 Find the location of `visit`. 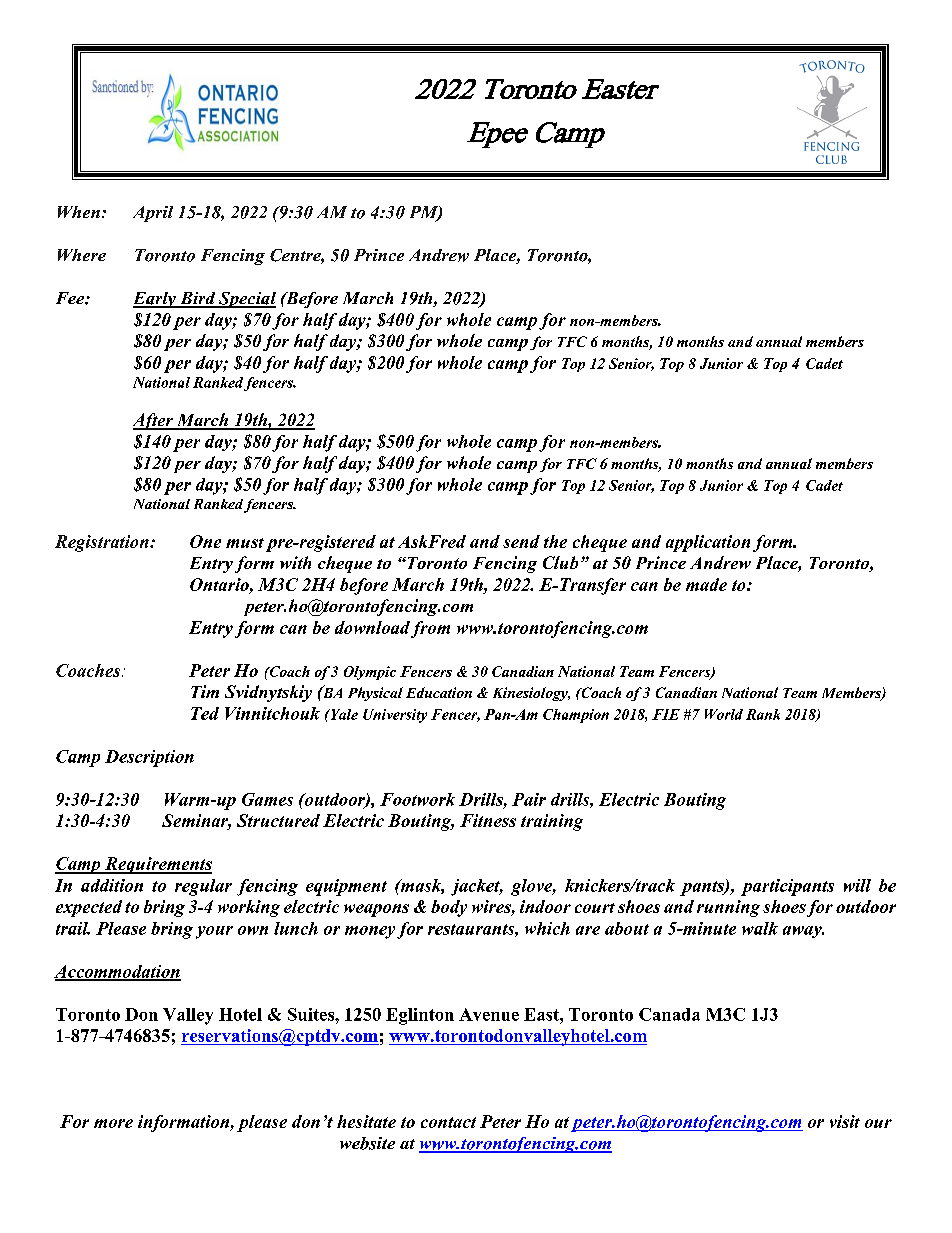

visit is located at coordinates (845, 1121).
